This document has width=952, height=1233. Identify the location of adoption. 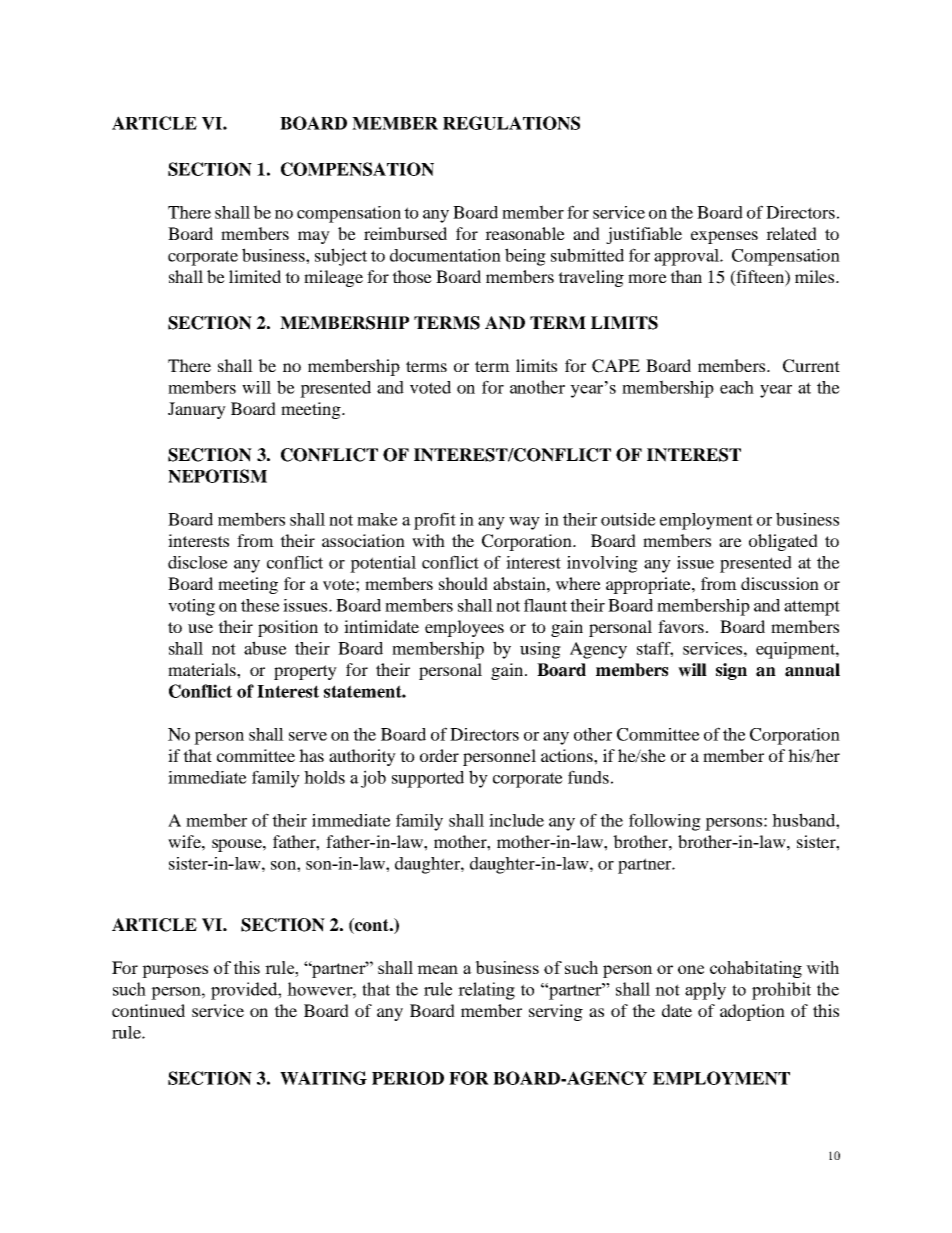
(752, 1012).
